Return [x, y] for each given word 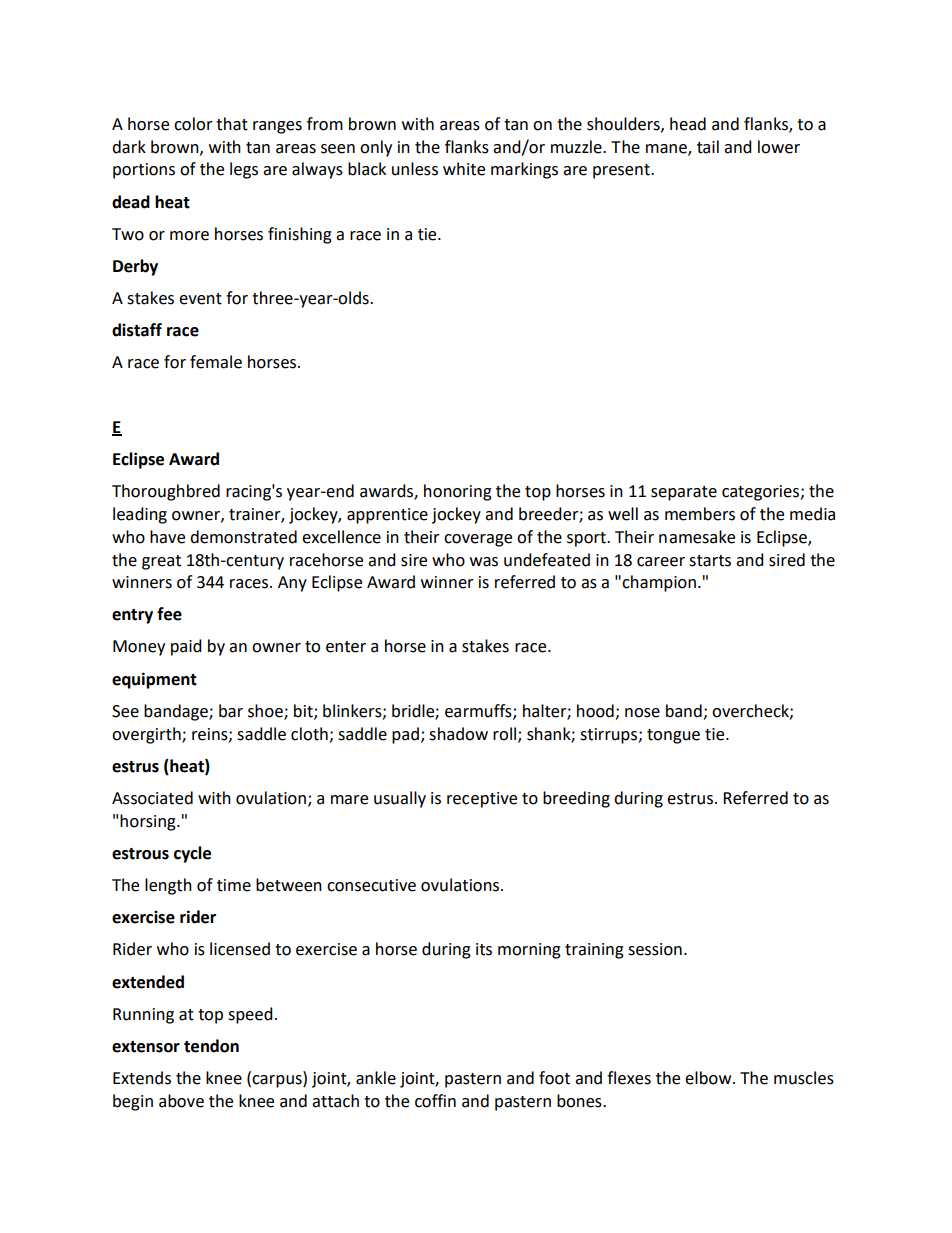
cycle [192, 854]
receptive [482, 800]
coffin [435, 1101]
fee [169, 614]
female [216, 362]
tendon [211, 1046]
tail [708, 147]
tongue [673, 736]
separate [684, 493]
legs [244, 170]
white [464, 169]
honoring [458, 492]
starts [710, 561]
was [484, 562]
